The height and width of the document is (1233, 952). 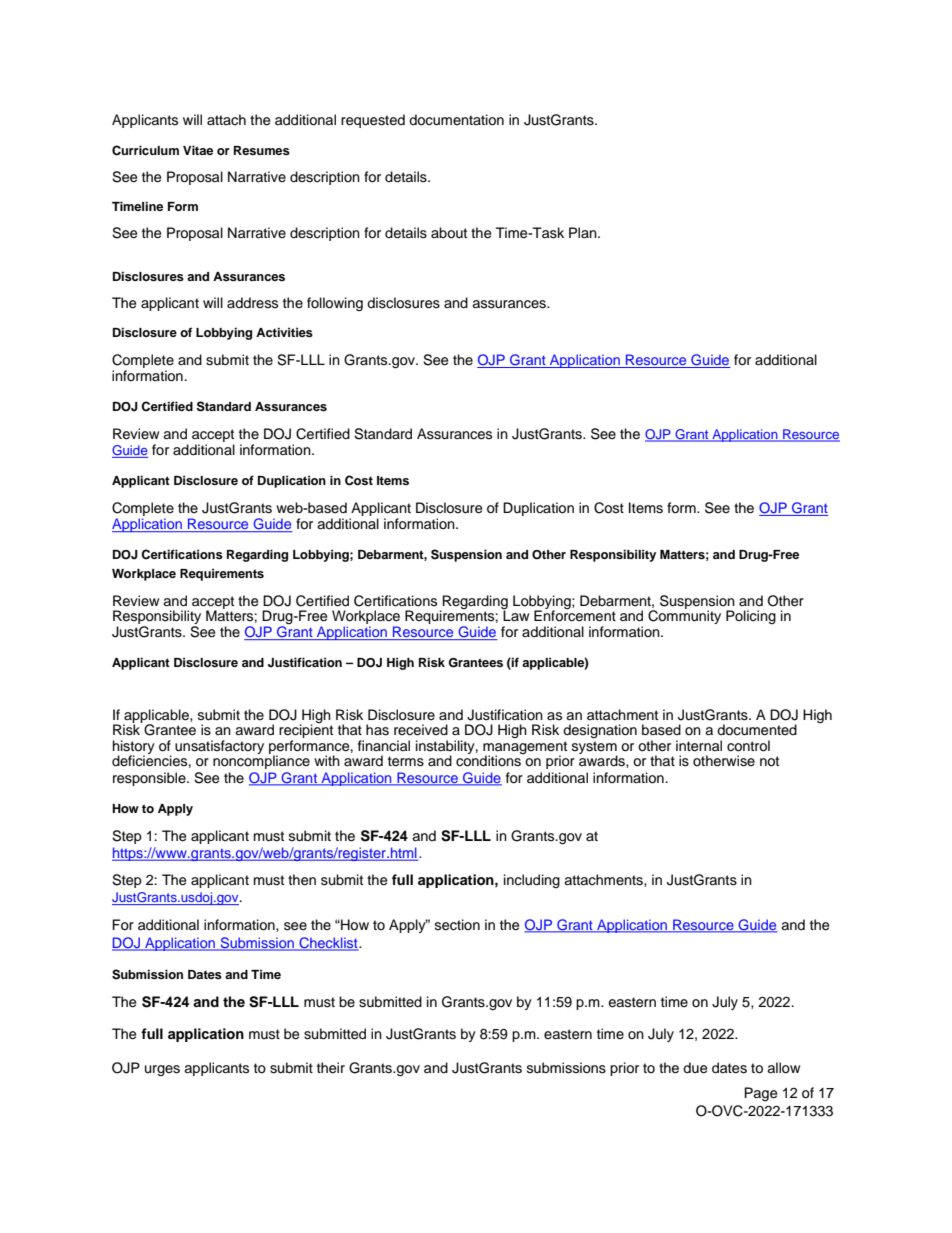 I want to click on Law, so click(x=515, y=614).
